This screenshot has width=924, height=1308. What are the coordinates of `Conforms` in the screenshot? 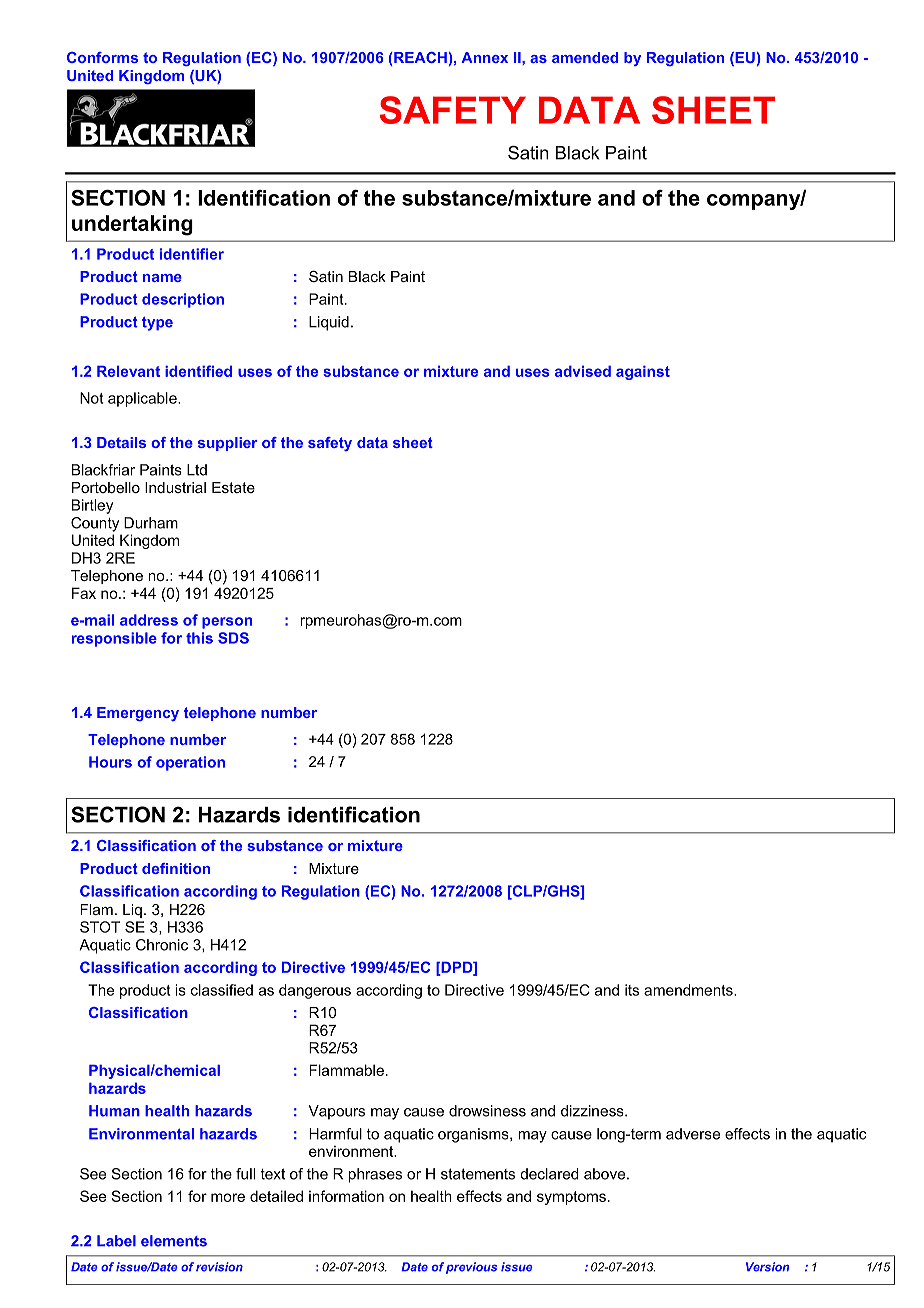 It's located at (102, 57).
